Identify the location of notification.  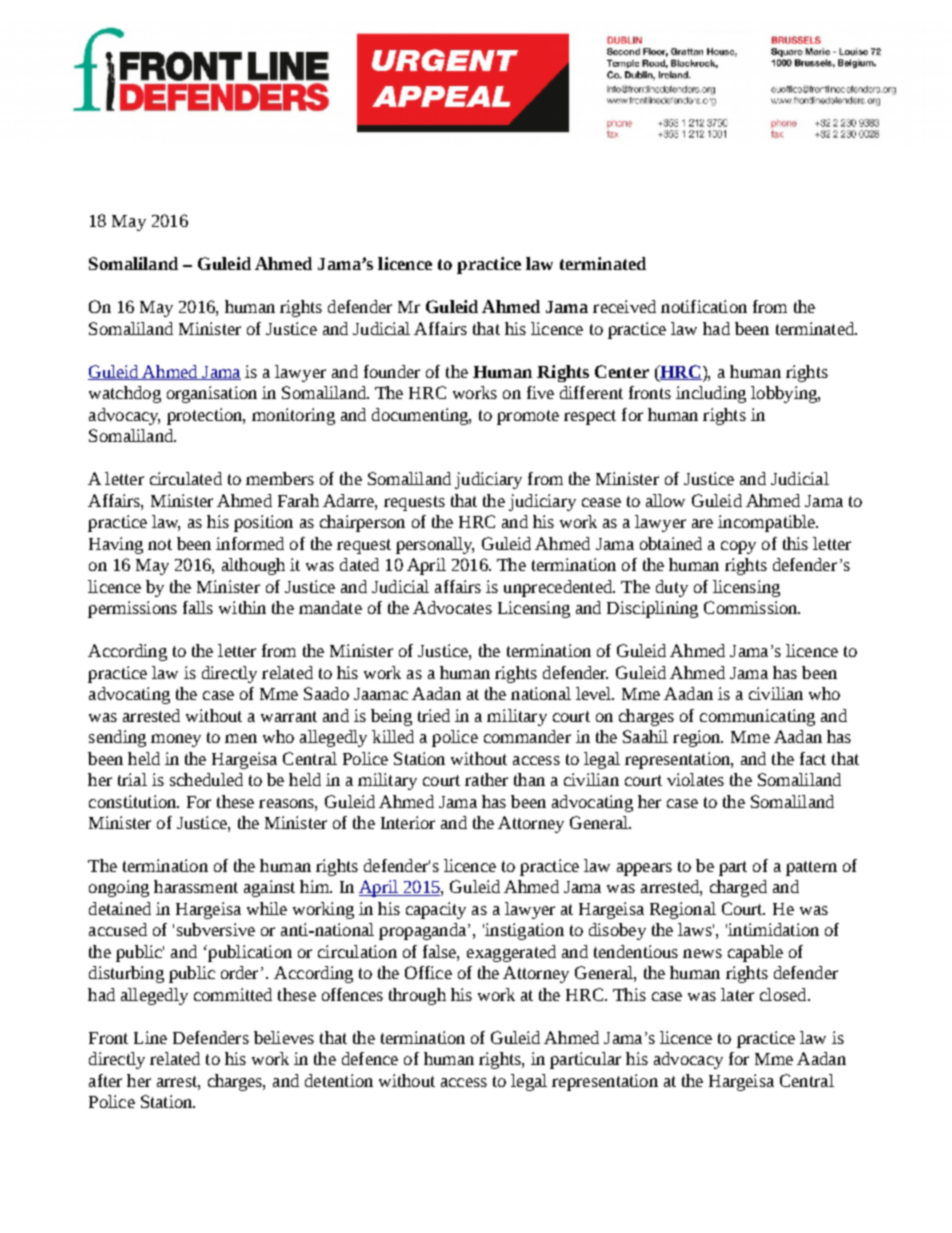
(704, 306).
